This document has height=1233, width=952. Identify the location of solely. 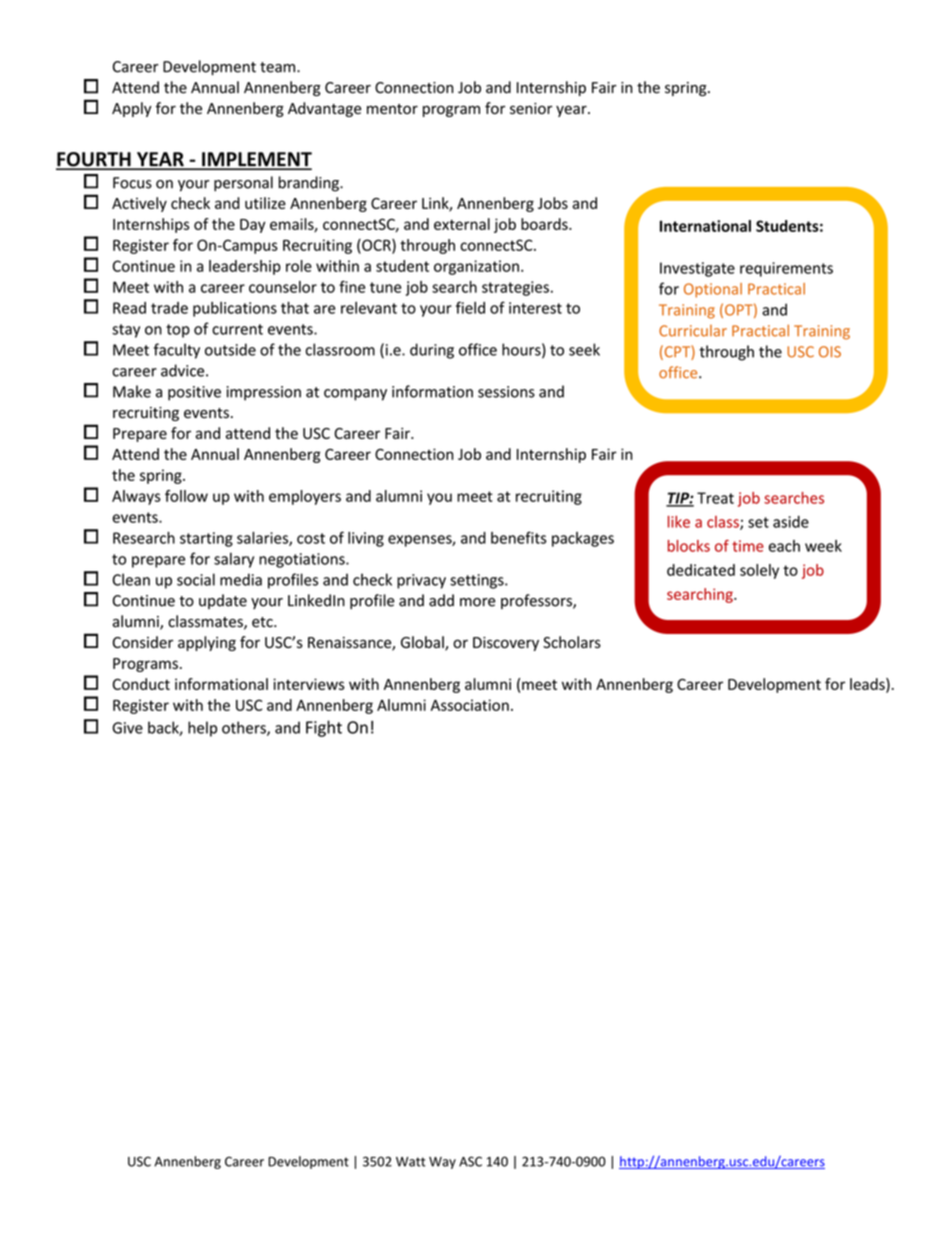
(759, 571).
